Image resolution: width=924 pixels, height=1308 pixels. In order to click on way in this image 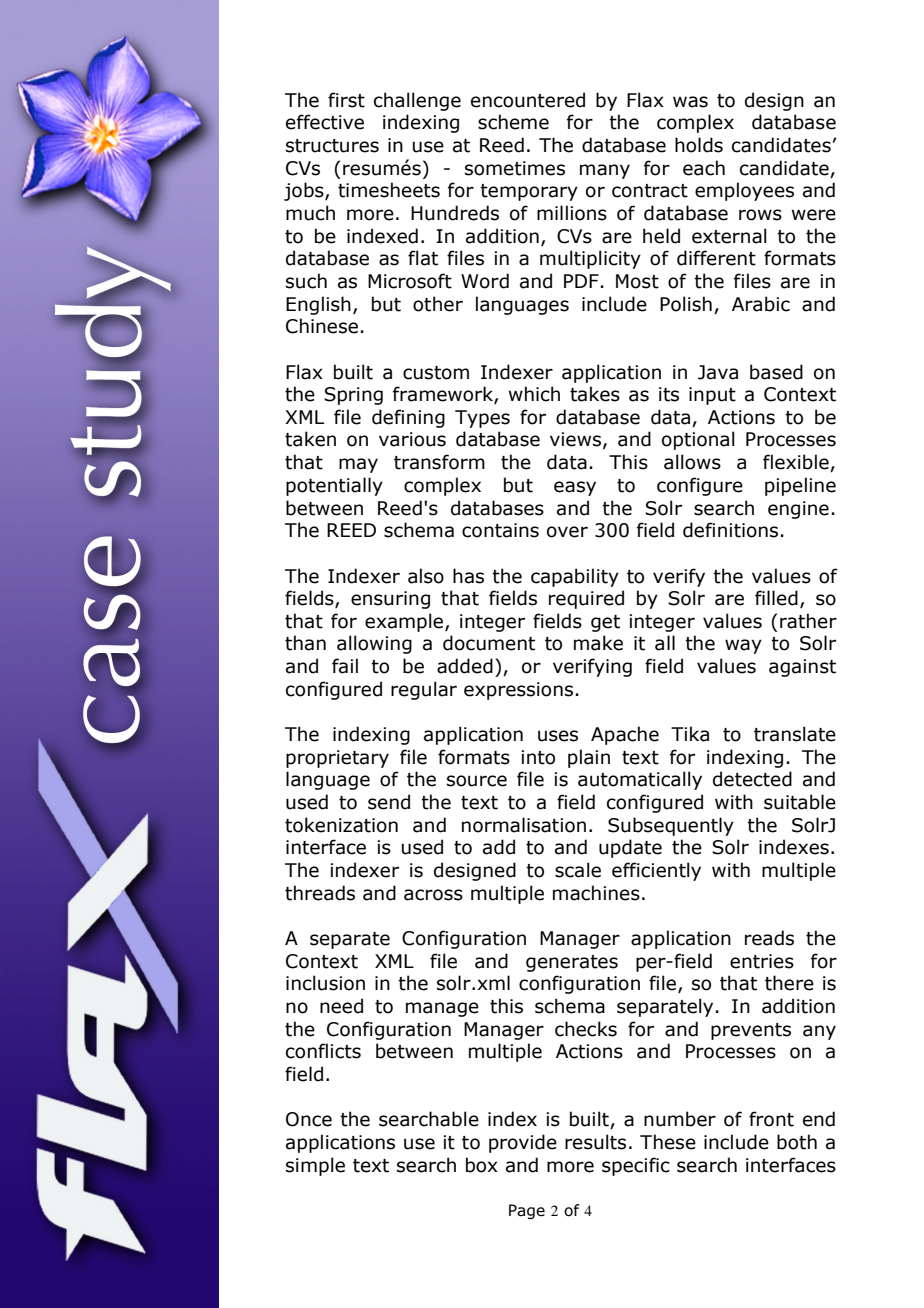, I will do `click(743, 646)`.
